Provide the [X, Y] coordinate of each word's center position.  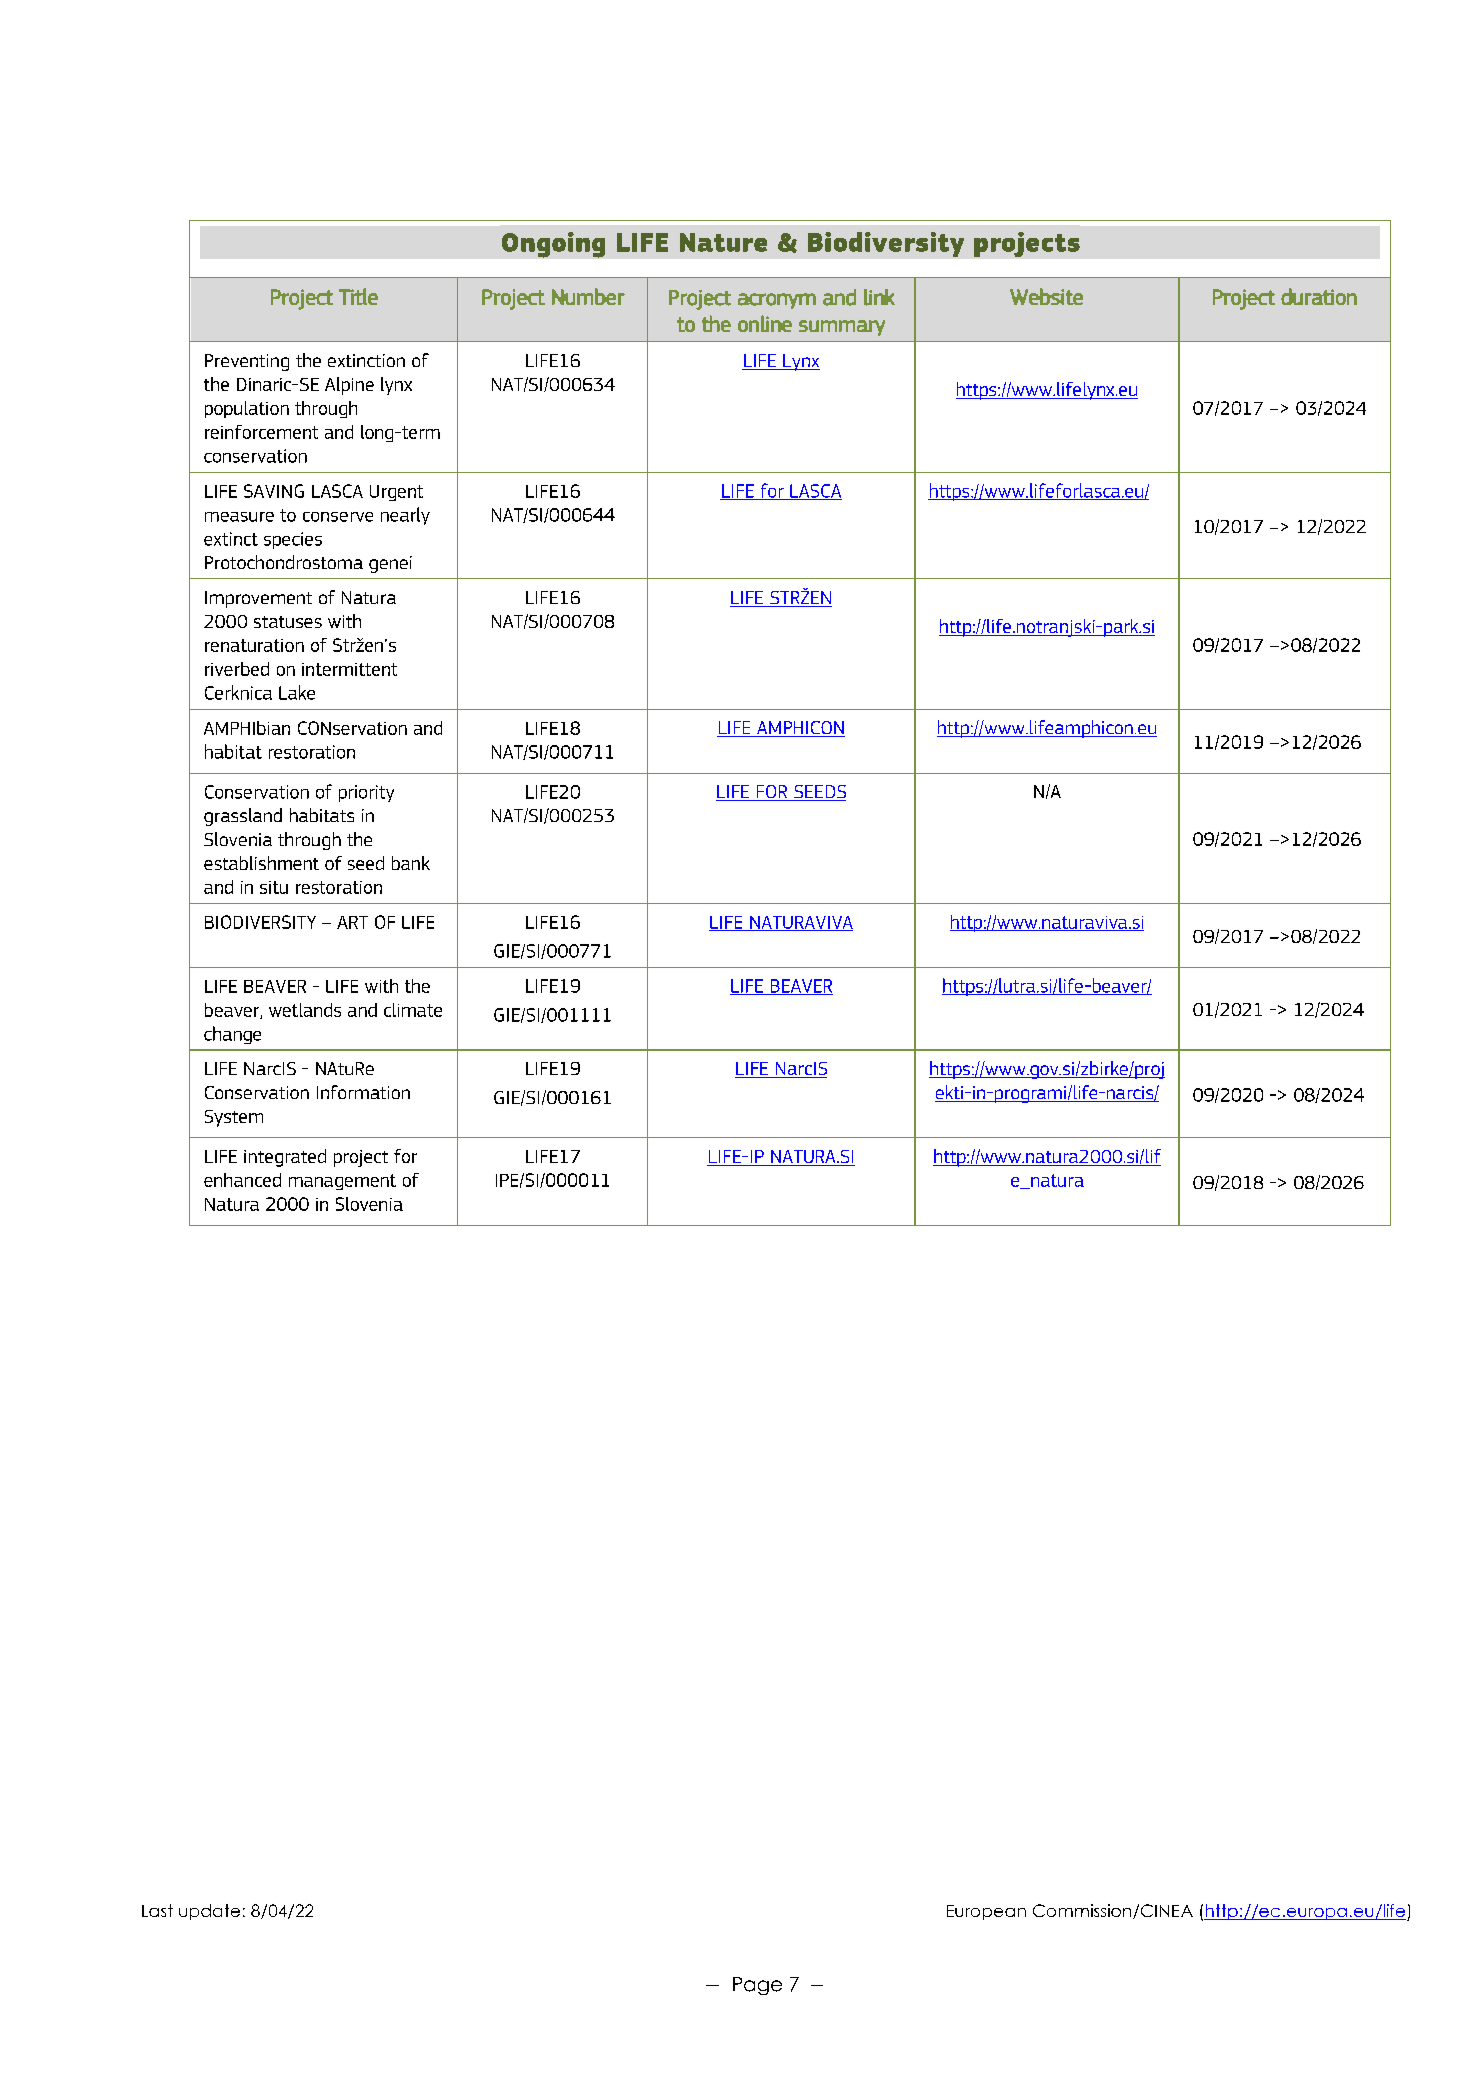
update [209, 1912]
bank [411, 863]
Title [358, 296]
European [986, 1912]
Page [757, 1986]
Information [363, 1092]
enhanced [242, 1180]
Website [1046, 296]
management [342, 1182]
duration [1319, 296]
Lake [297, 692]
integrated [285, 1158]
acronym [777, 301]
